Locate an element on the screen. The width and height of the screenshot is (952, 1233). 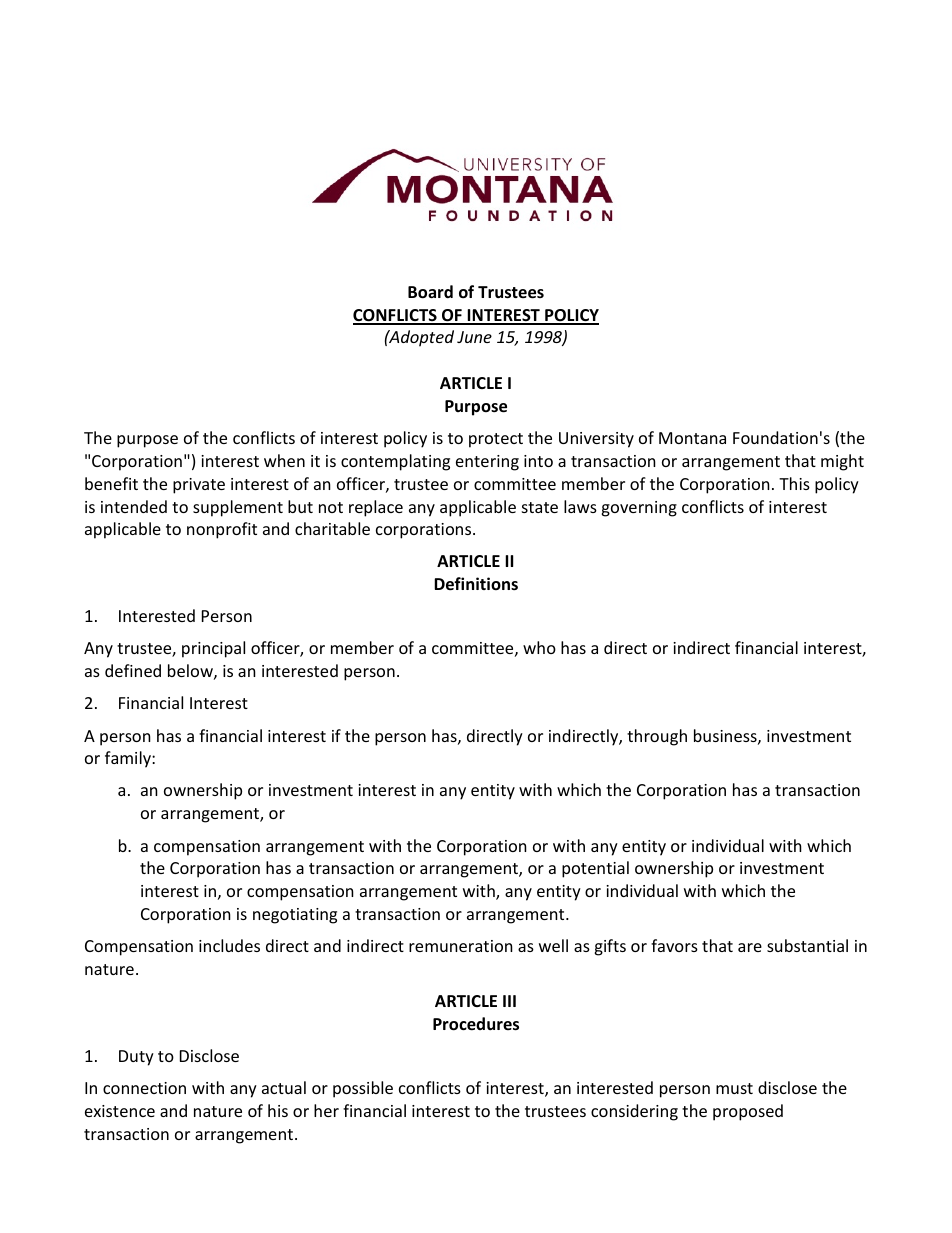
Montana is located at coordinates (692, 438).
